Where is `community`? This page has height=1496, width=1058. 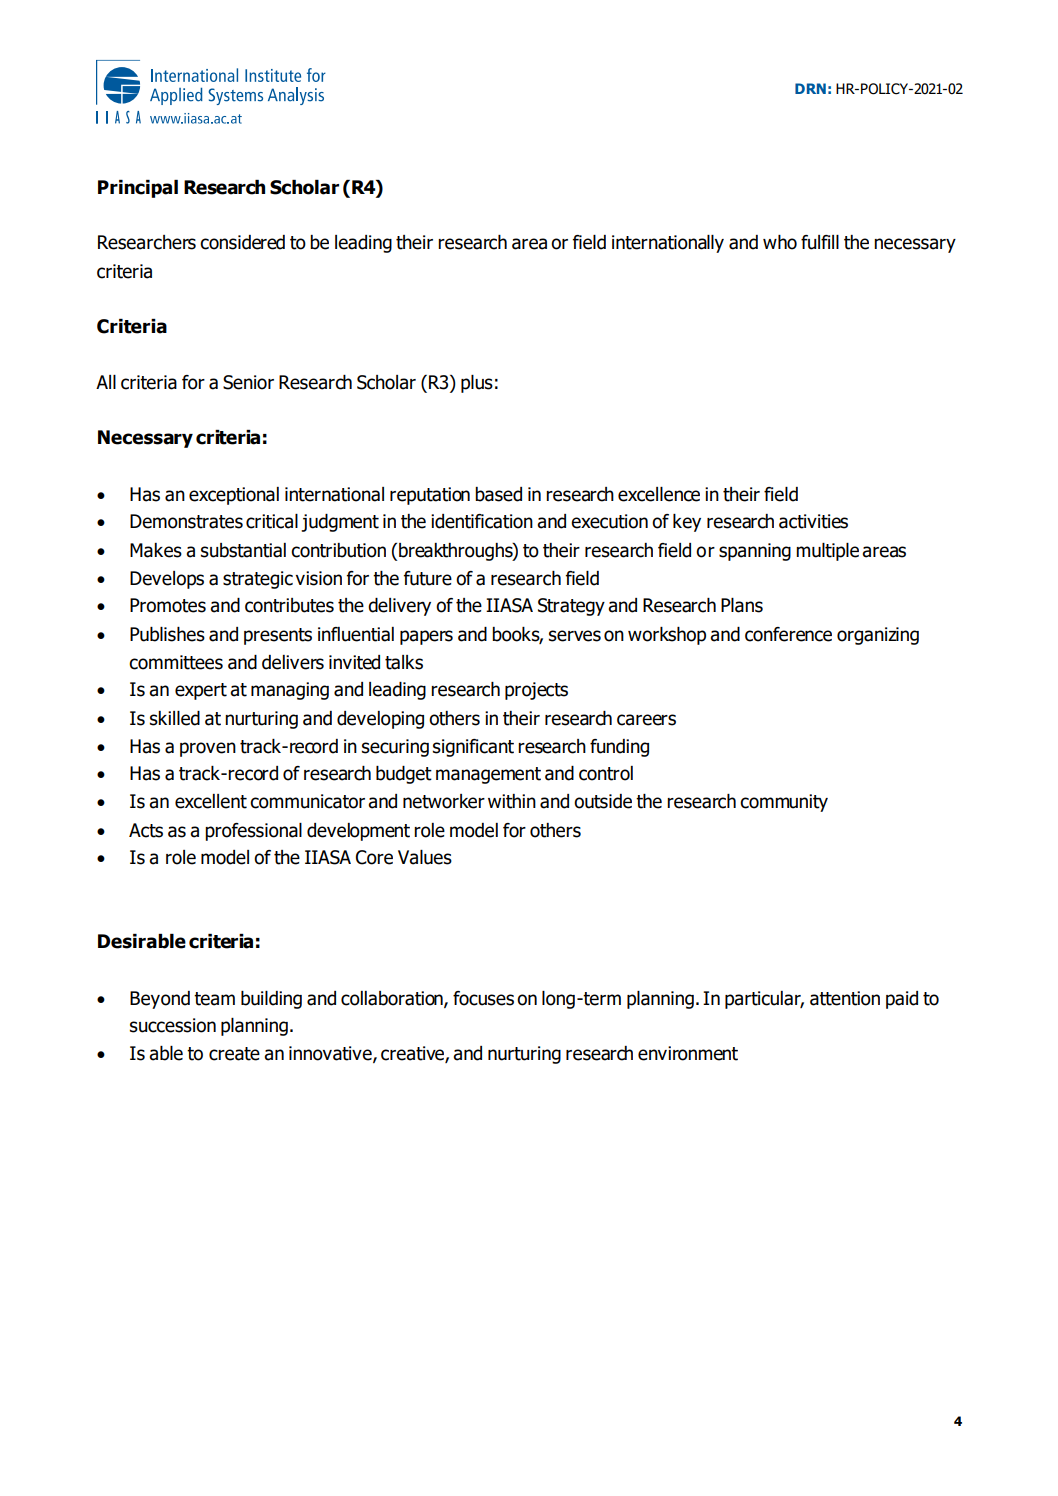 community is located at coordinates (784, 803).
